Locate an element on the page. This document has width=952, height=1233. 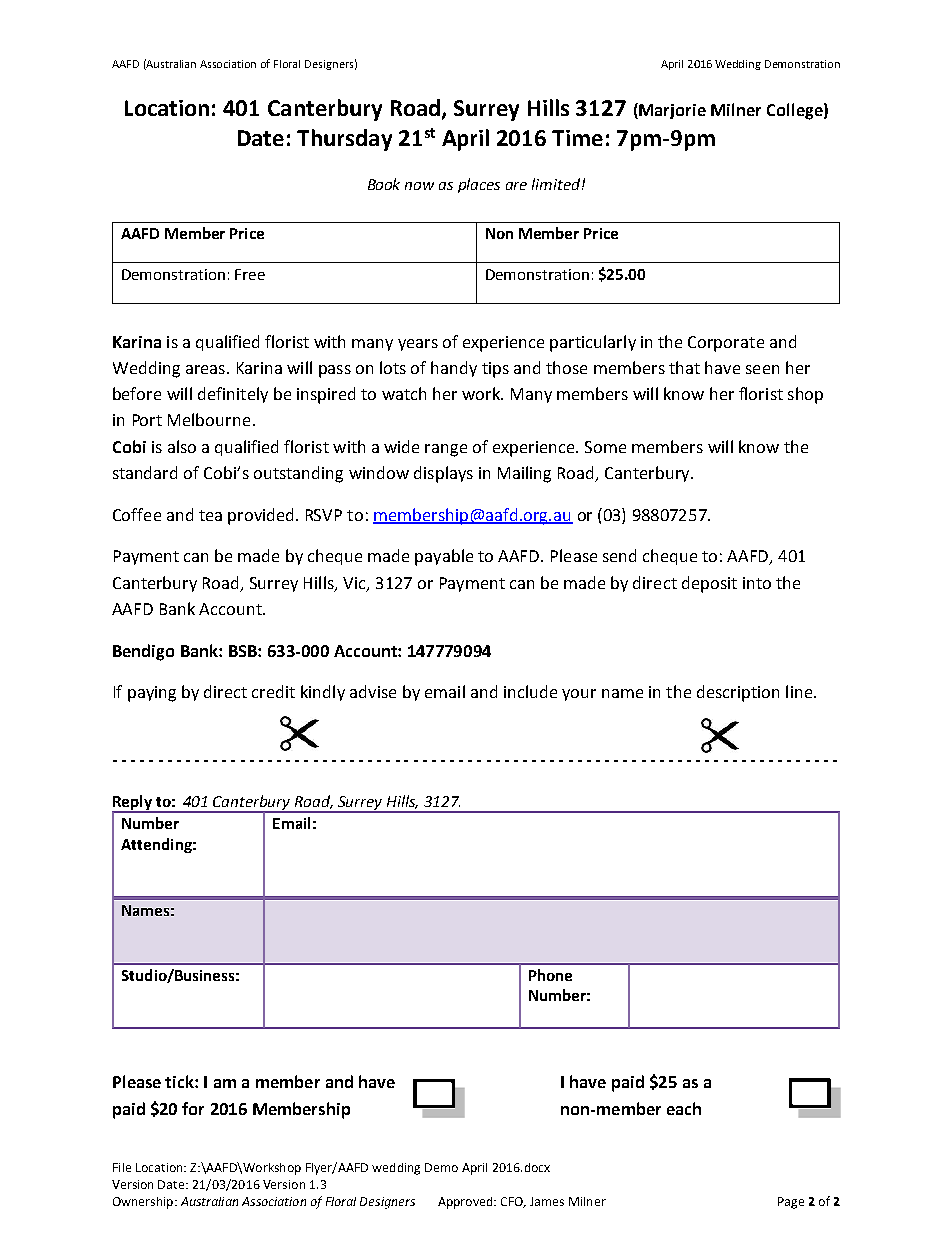
deposit is located at coordinates (709, 584).
